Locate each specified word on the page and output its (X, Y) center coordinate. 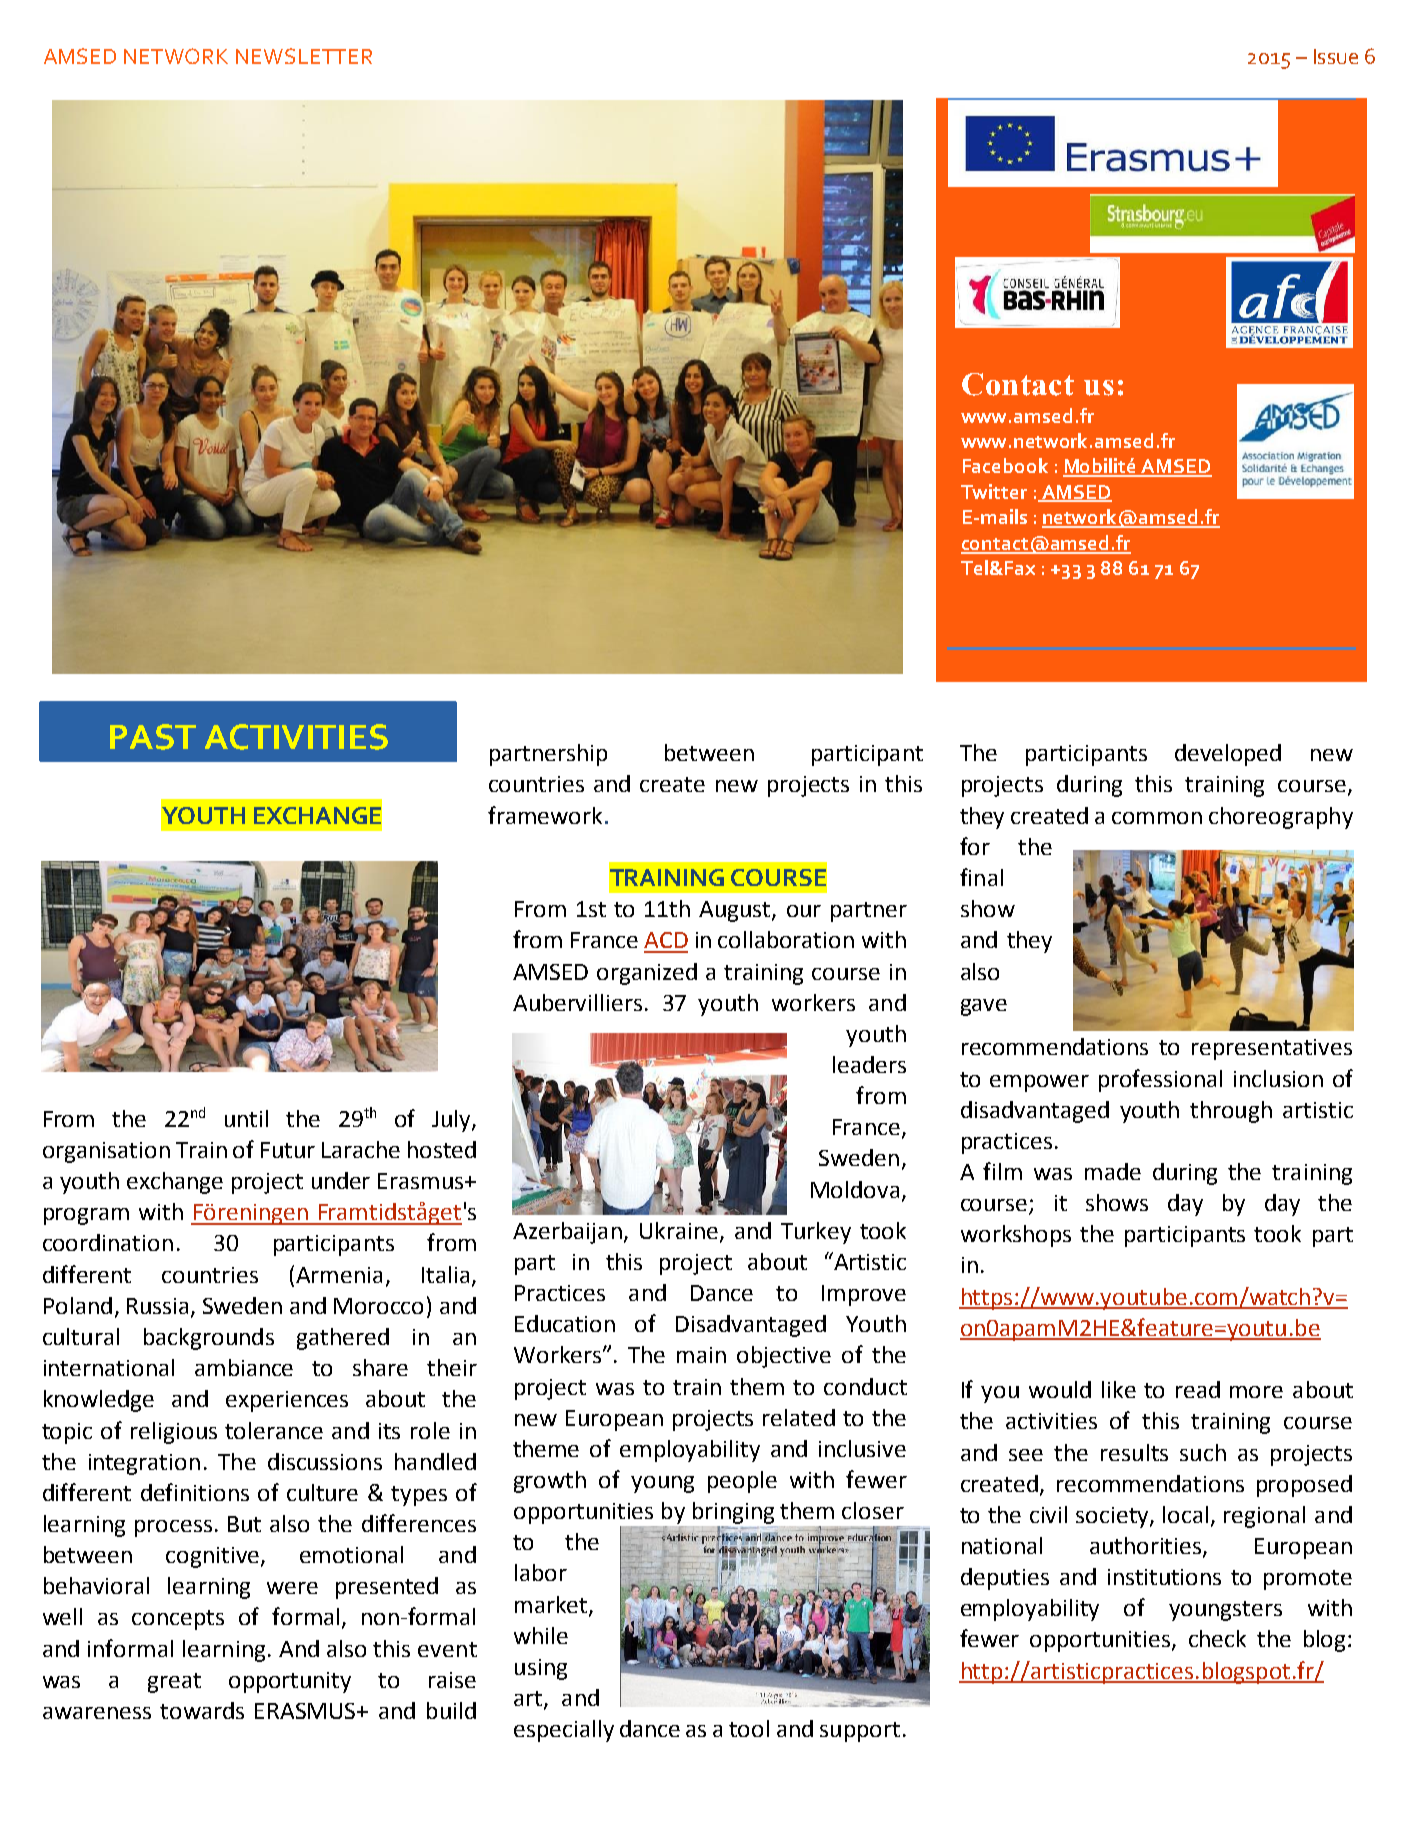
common (1157, 818)
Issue (1336, 56)
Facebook (1005, 465)
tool (749, 1728)
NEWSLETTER (304, 56)
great (174, 1683)
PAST (153, 737)
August (736, 911)
